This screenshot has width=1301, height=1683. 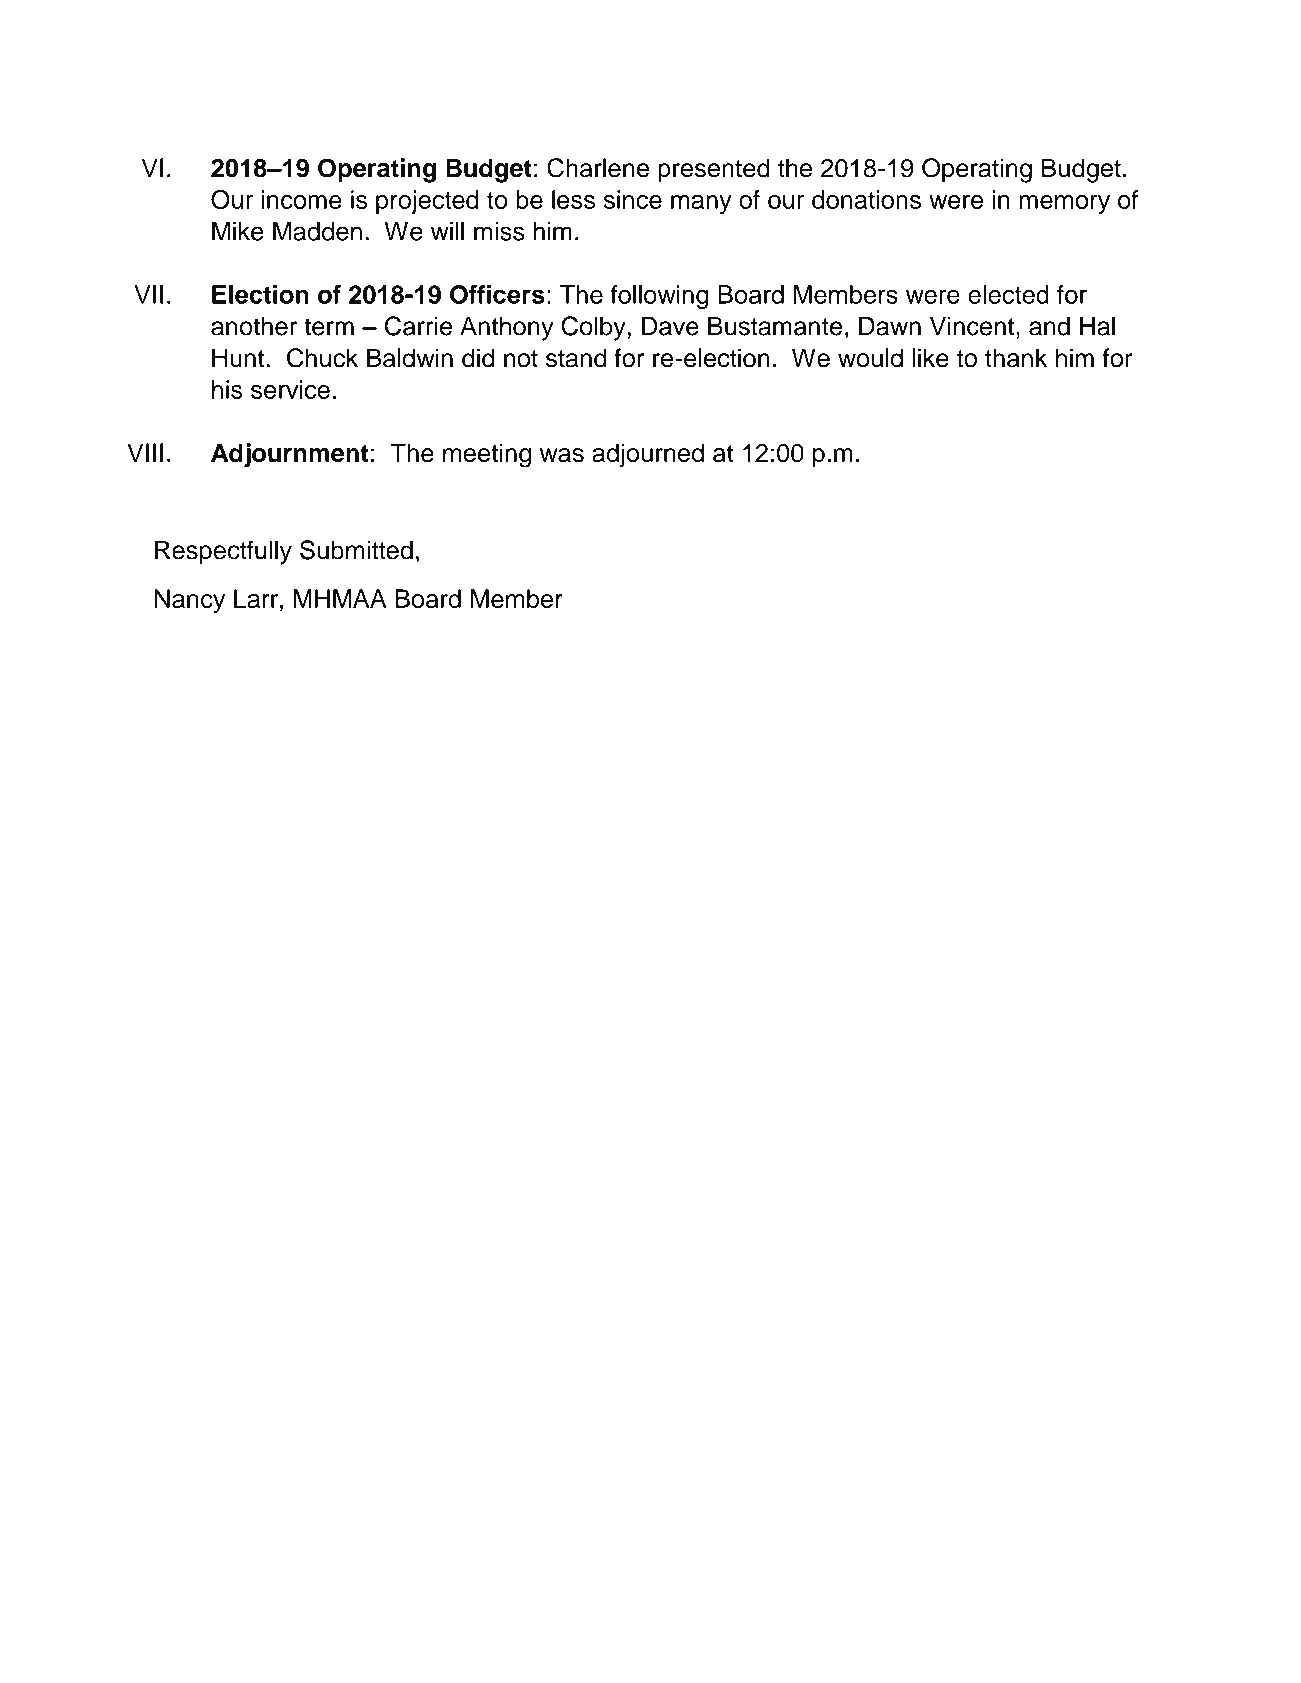 What do you see at coordinates (576, 358) in the screenshot?
I see `stand` at bounding box center [576, 358].
